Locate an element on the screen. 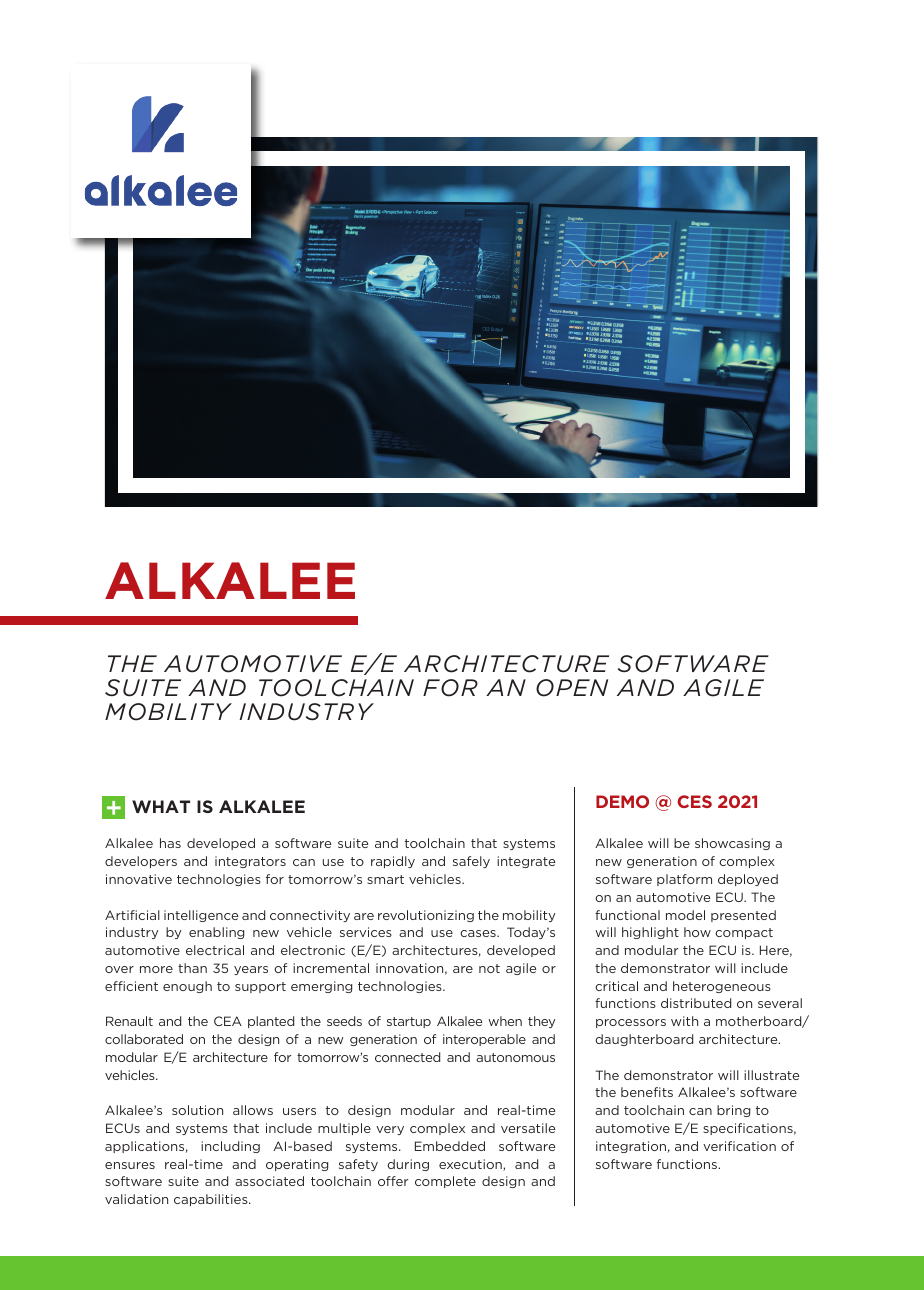 The height and width of the screenshot is (1290, 924). capabilities is located at coordinates (212, 1200).
